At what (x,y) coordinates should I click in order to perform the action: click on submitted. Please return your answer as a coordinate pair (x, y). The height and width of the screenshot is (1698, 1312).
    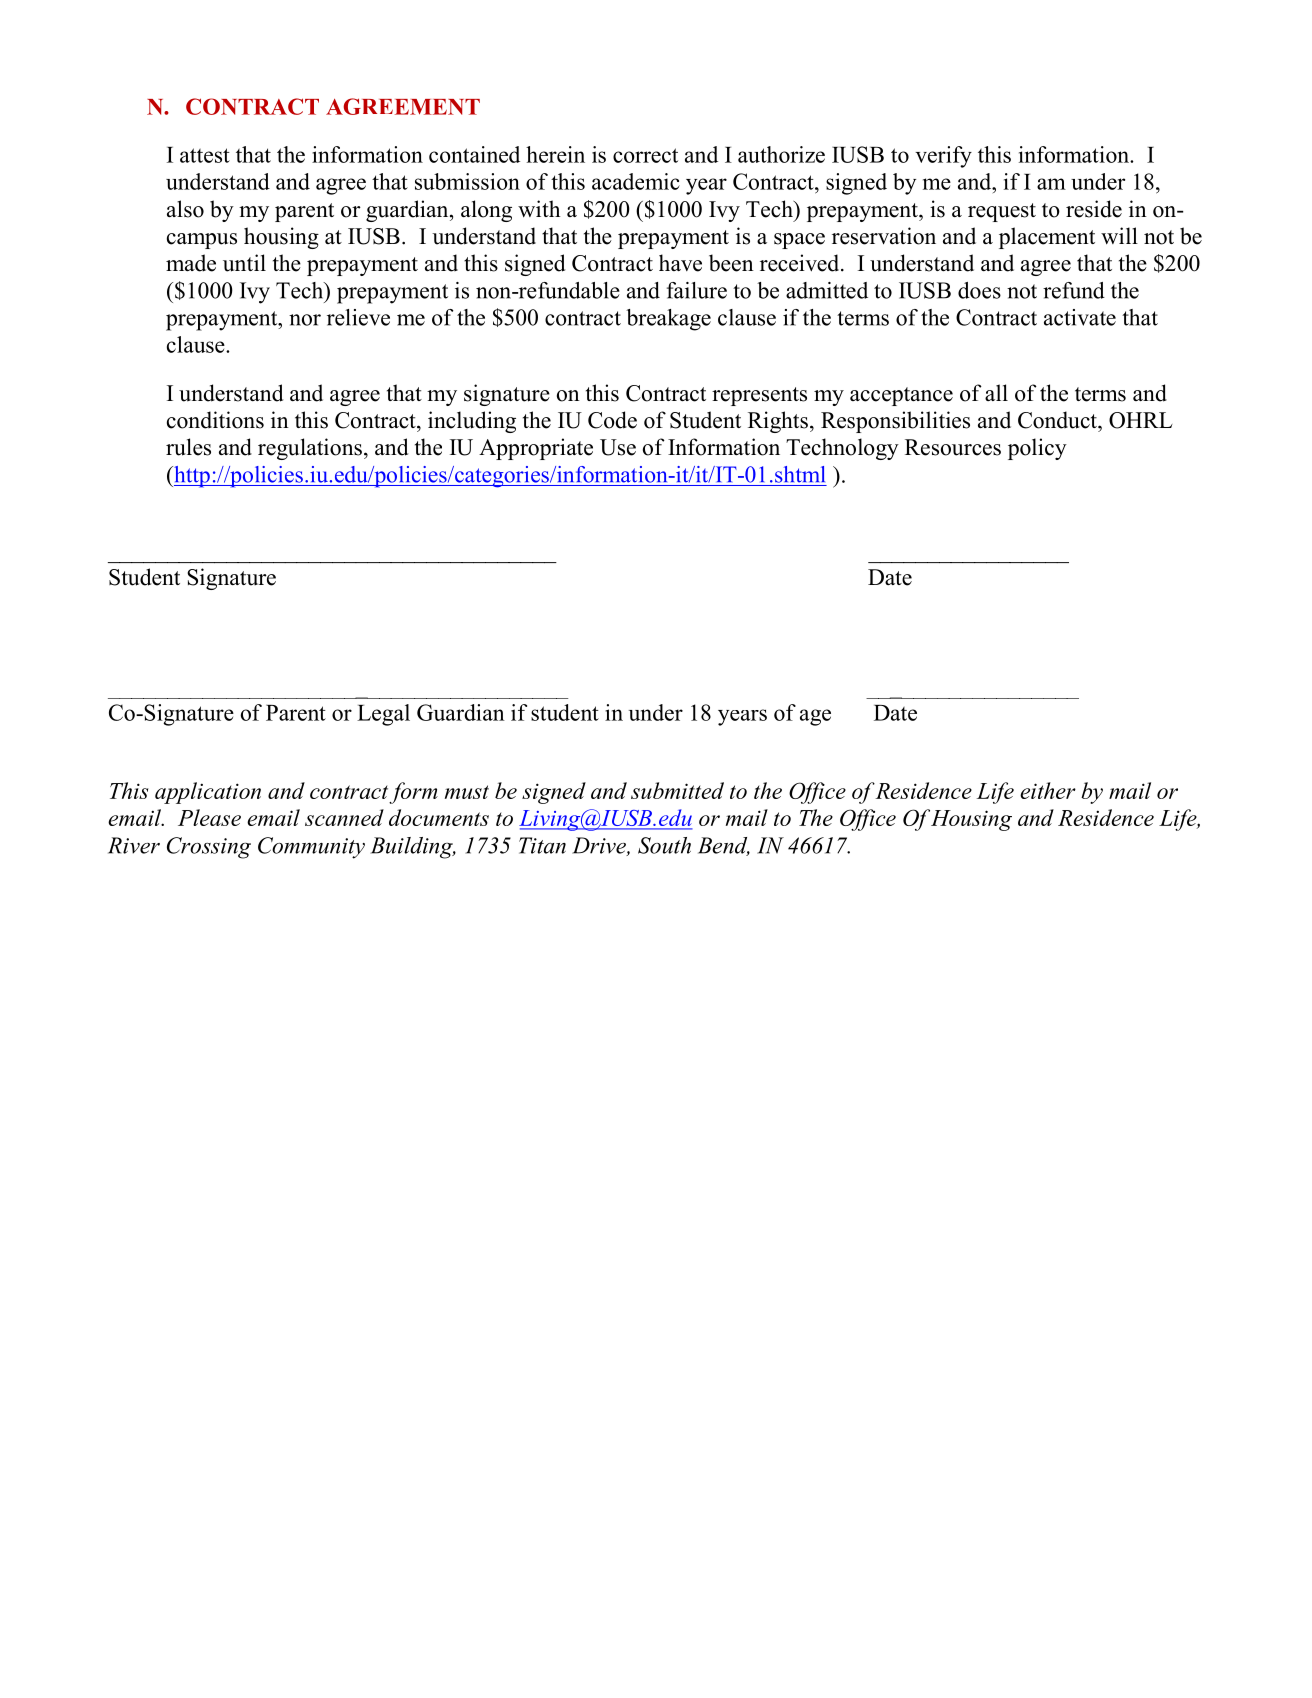
    Looking at the image, I should click on (677, 790).
